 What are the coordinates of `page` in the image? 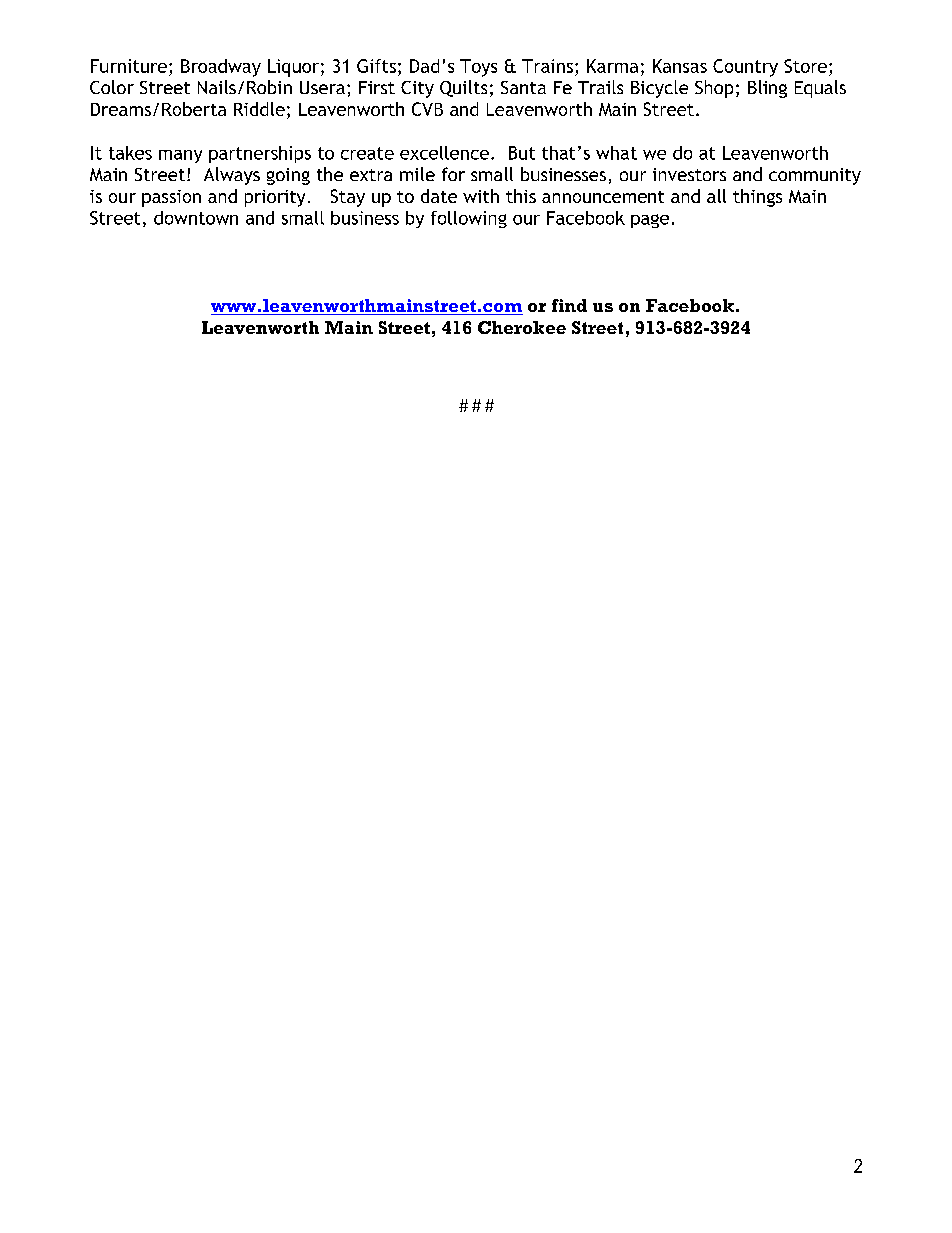 It's located at (650, 221).
